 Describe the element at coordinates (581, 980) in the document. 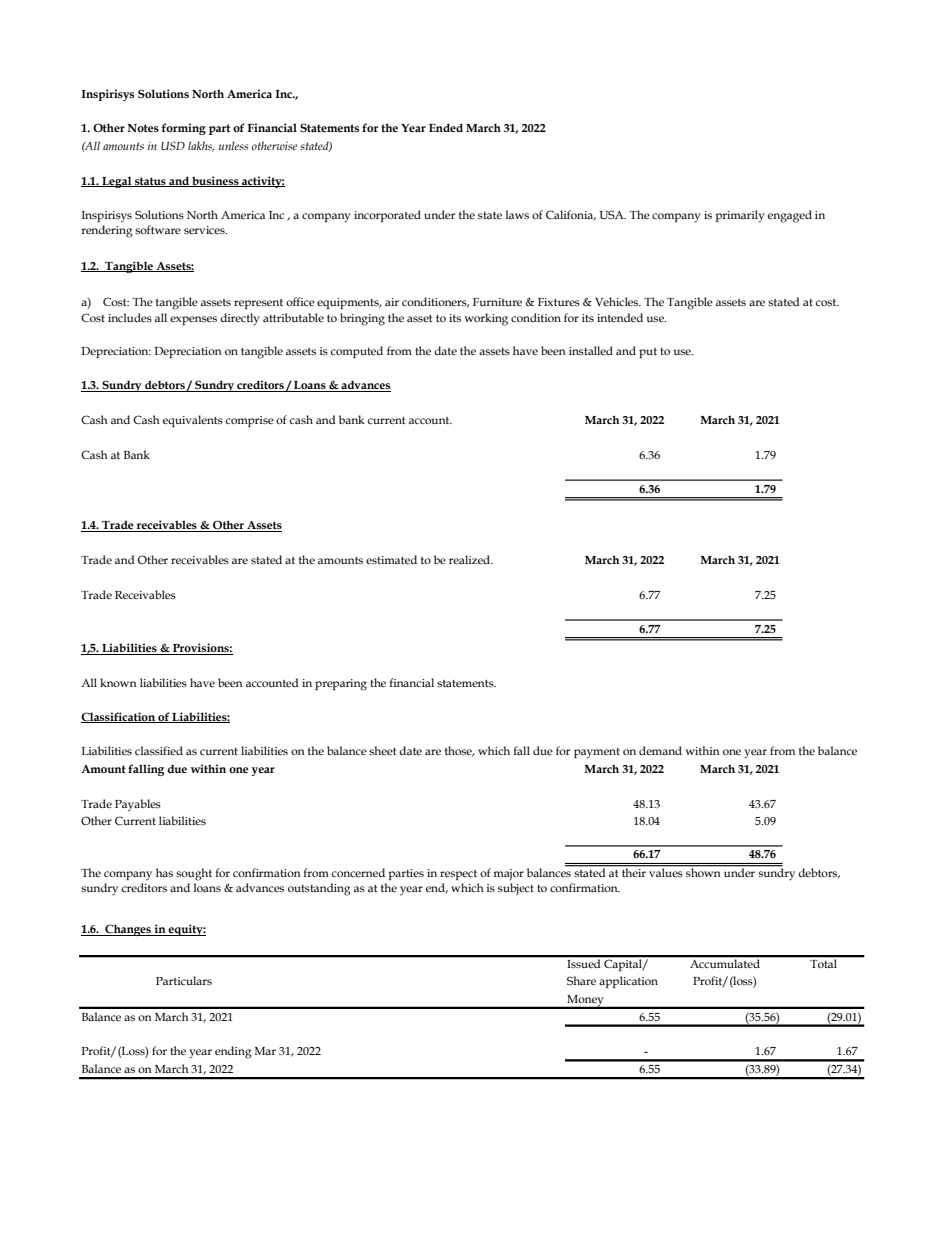

I see `Share` at that location.
